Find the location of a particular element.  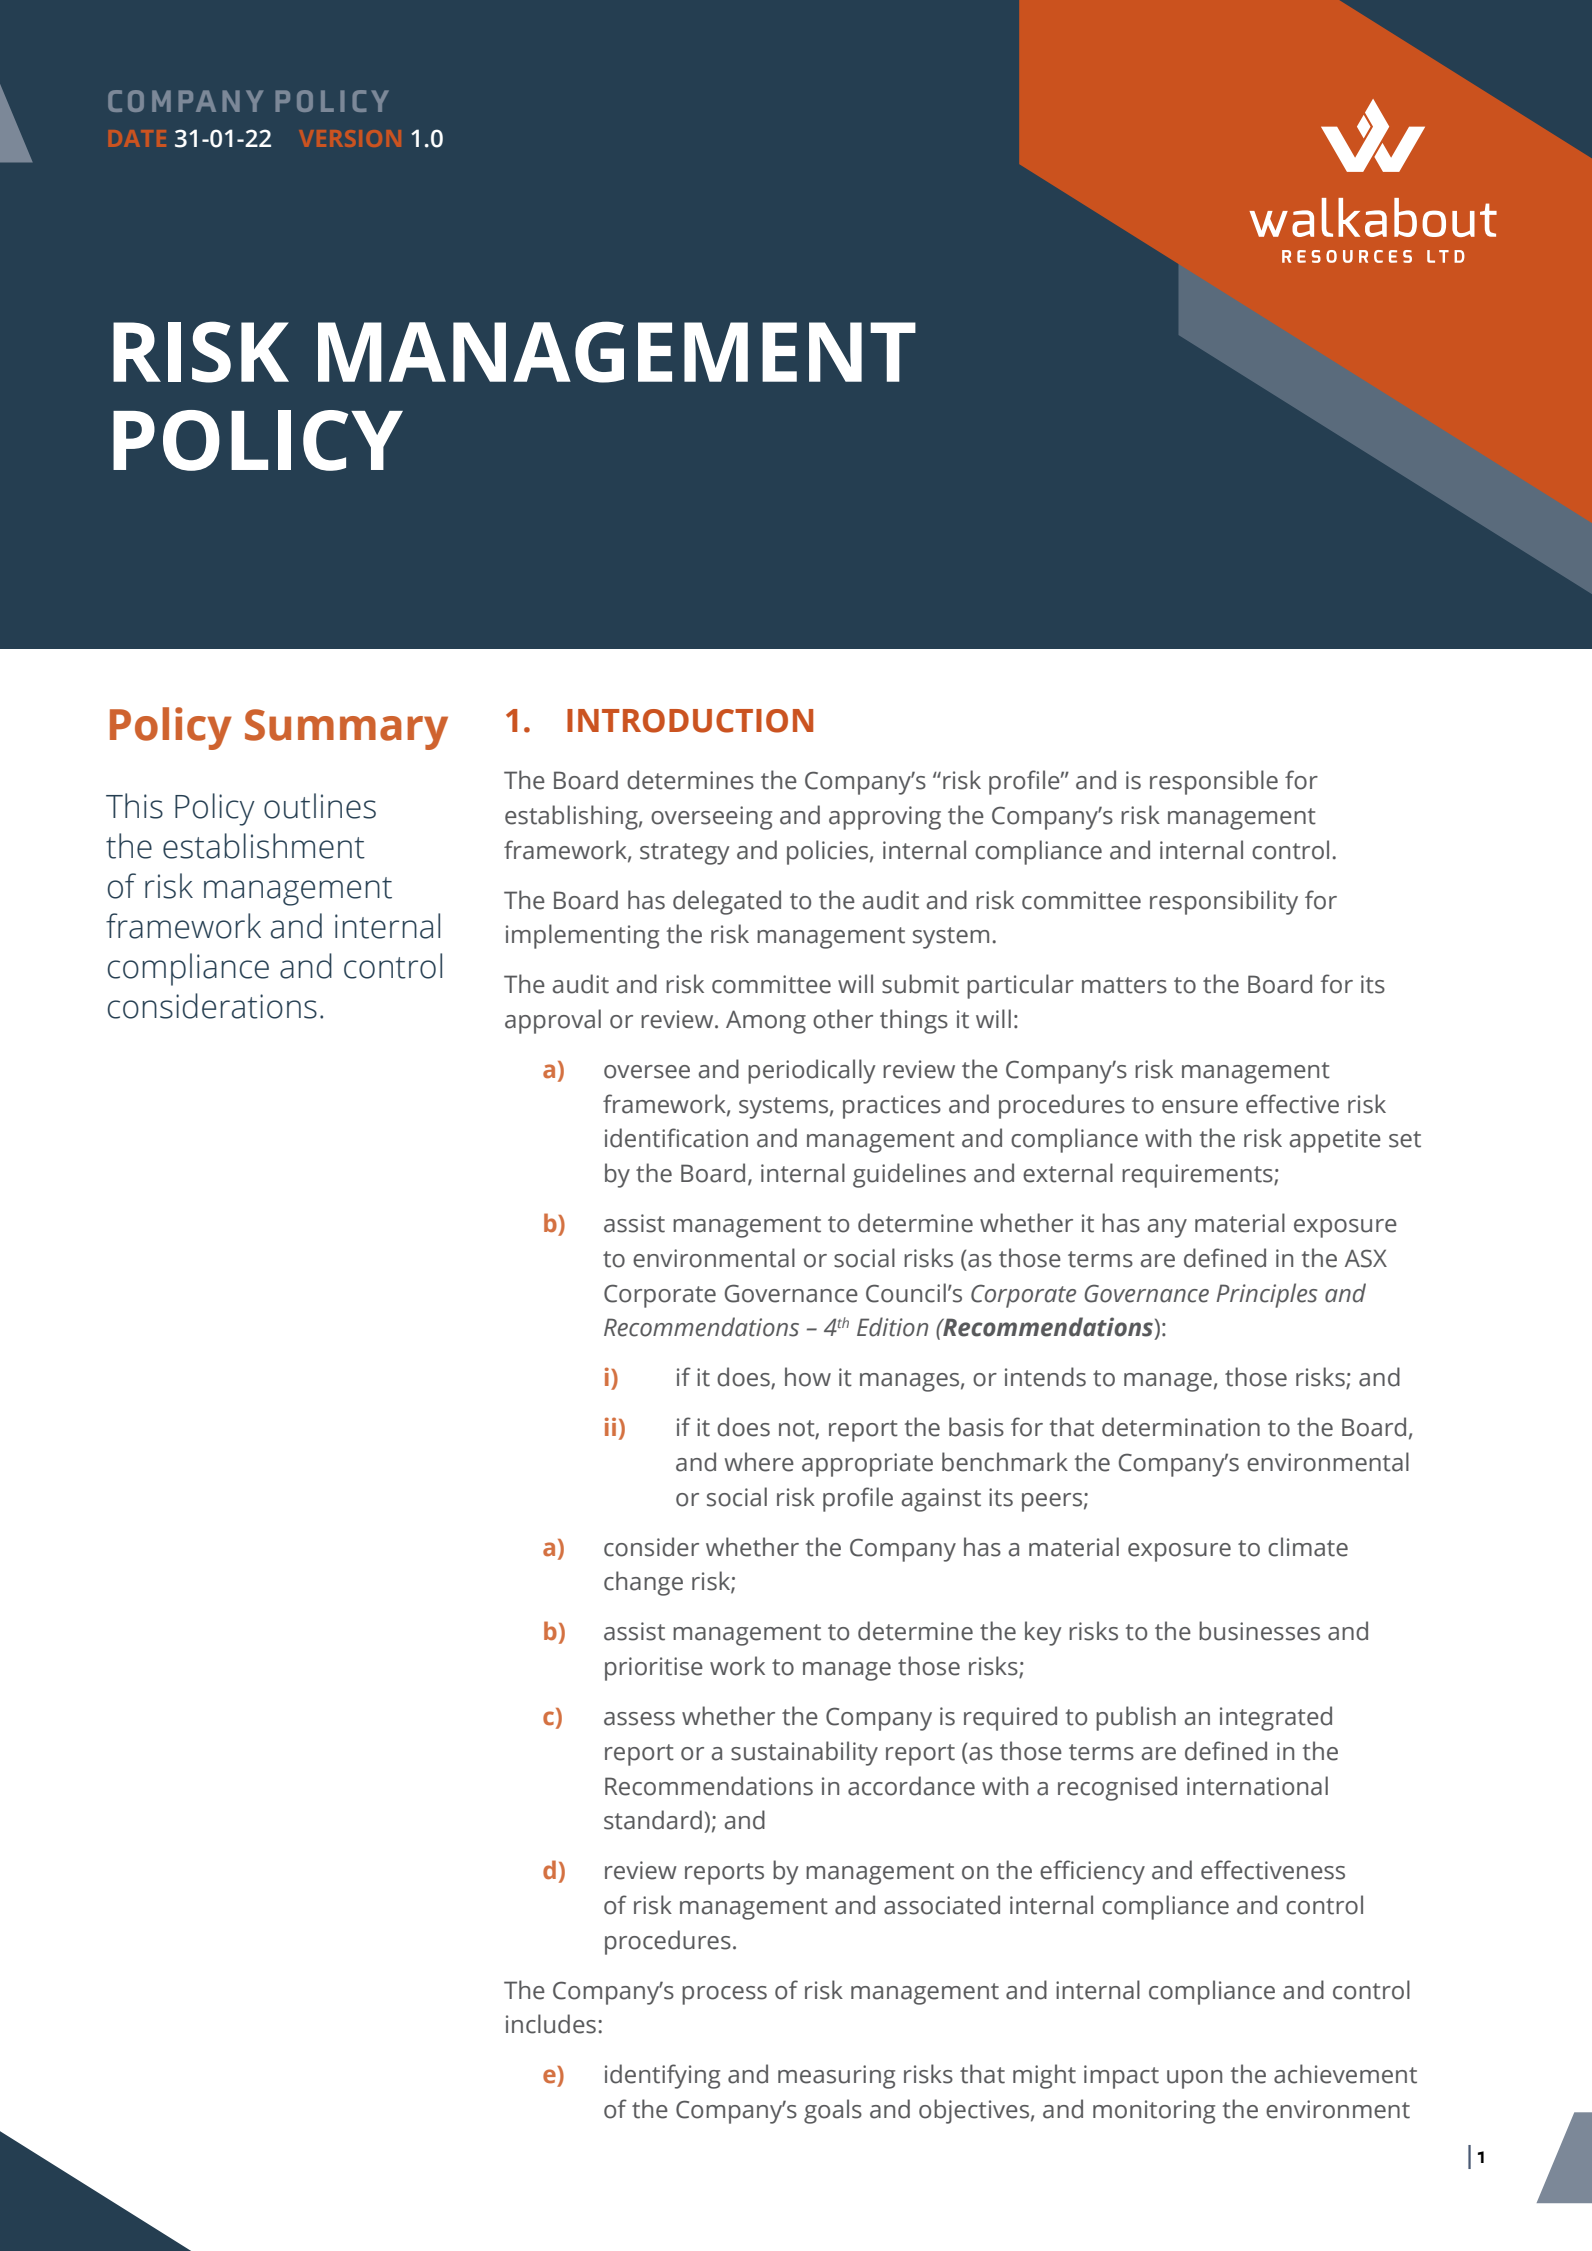

INTRODUCTION is located at coordinates (690, 721).
